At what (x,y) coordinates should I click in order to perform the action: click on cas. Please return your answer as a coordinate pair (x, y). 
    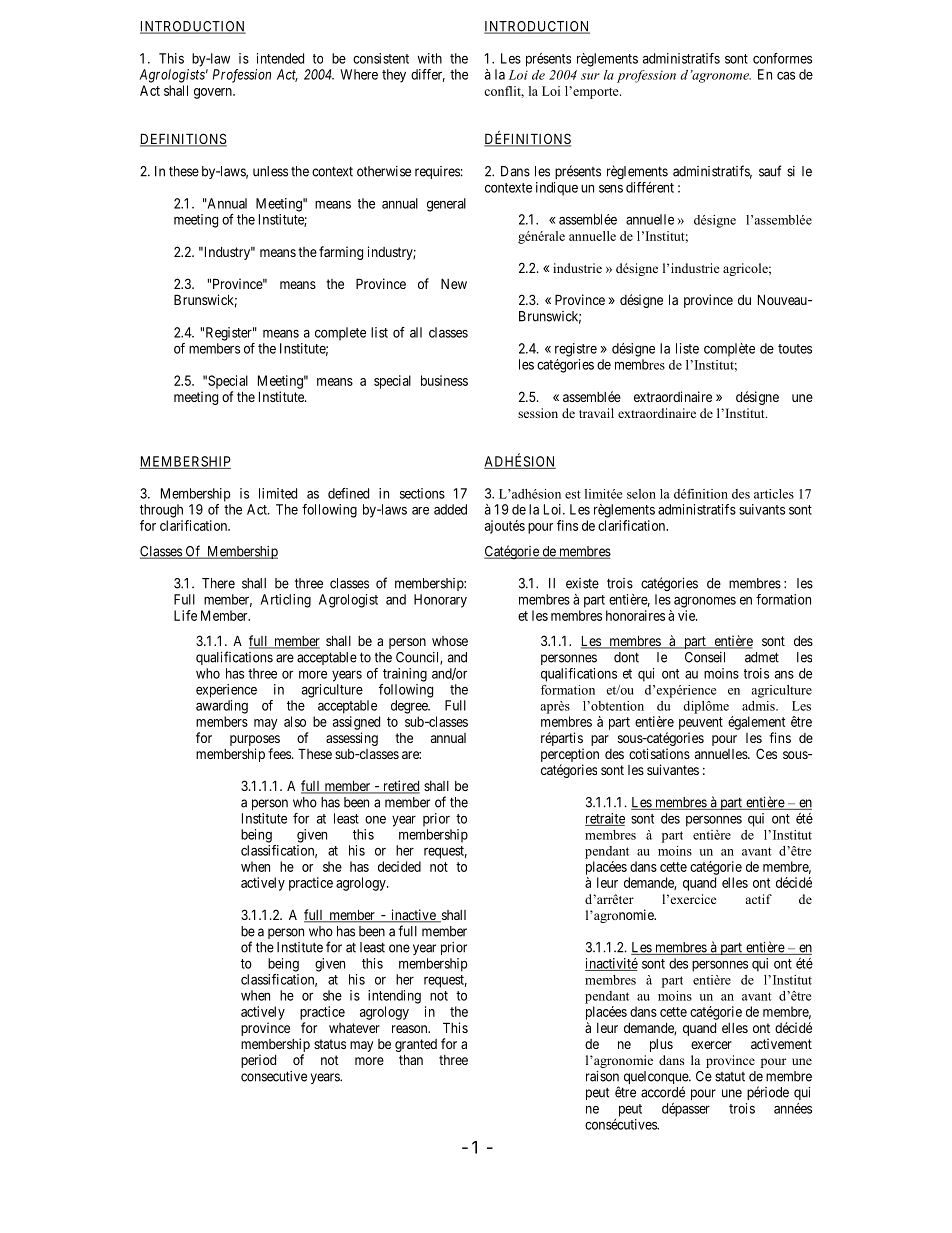
    Looking at the image, I should click on (786, 75).
